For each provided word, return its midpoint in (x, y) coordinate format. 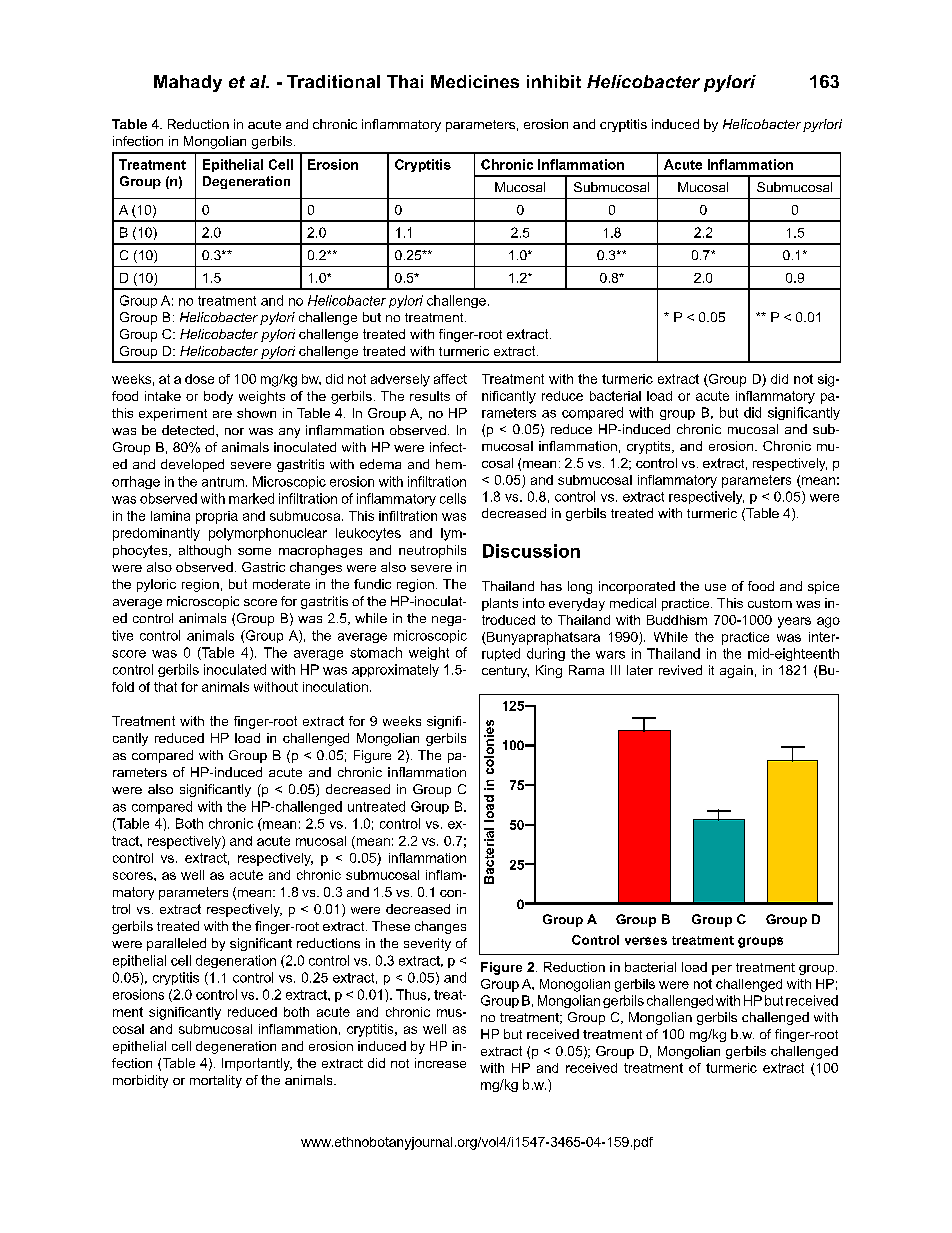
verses (646, 941)
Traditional (333, 81)
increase (440, 1063)
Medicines (475, 81)
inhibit (554, 81)
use (715, 587)
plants (500, 604)
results (430, 396)
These (391, 926)
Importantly (257, 1064)
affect (450, 379)
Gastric (263, 567)
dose (199, 379)
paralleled (176, 944)
